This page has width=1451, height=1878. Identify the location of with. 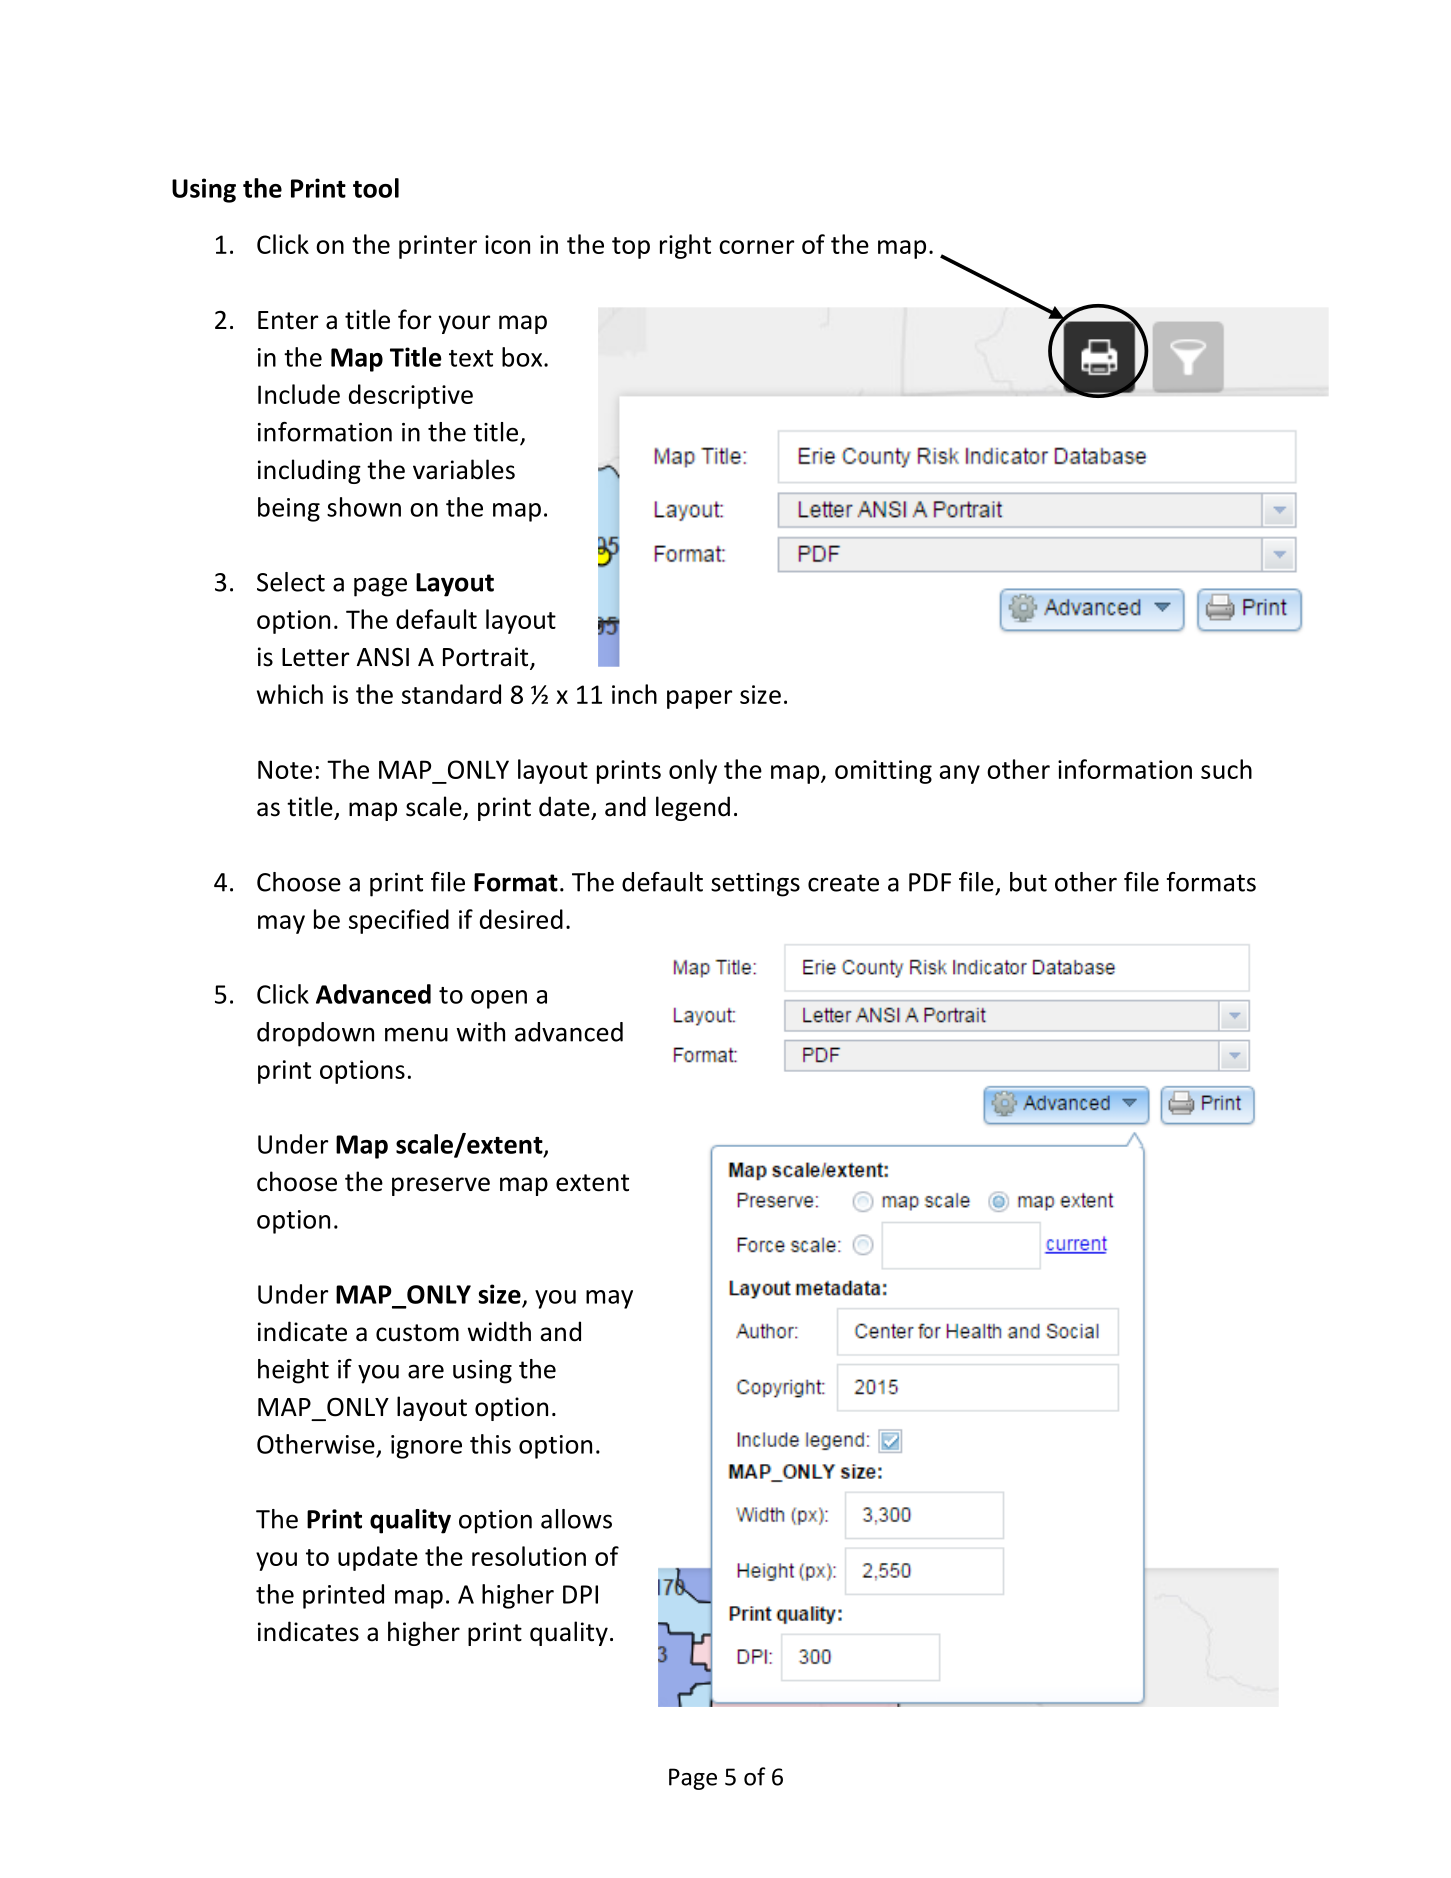
(480, 1032).
